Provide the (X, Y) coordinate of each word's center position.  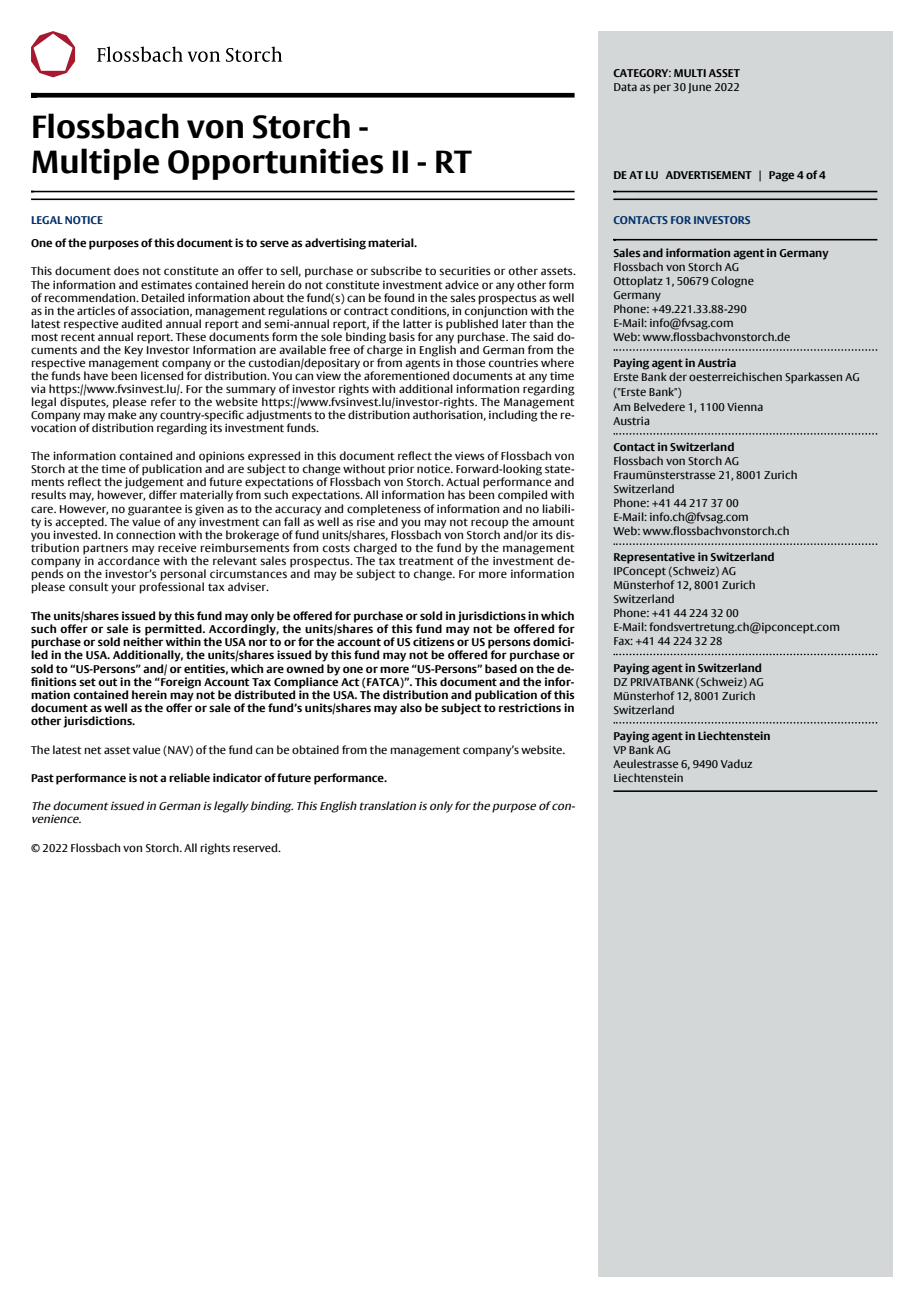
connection (145, 534)
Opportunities (275, 164)
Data (625, 87)
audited (141, 323)
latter (417, 323)
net (93, 750)
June (699, 88)
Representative (654, 558)
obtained (315, 749)
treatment (426, 561)
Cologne (732, 282)
